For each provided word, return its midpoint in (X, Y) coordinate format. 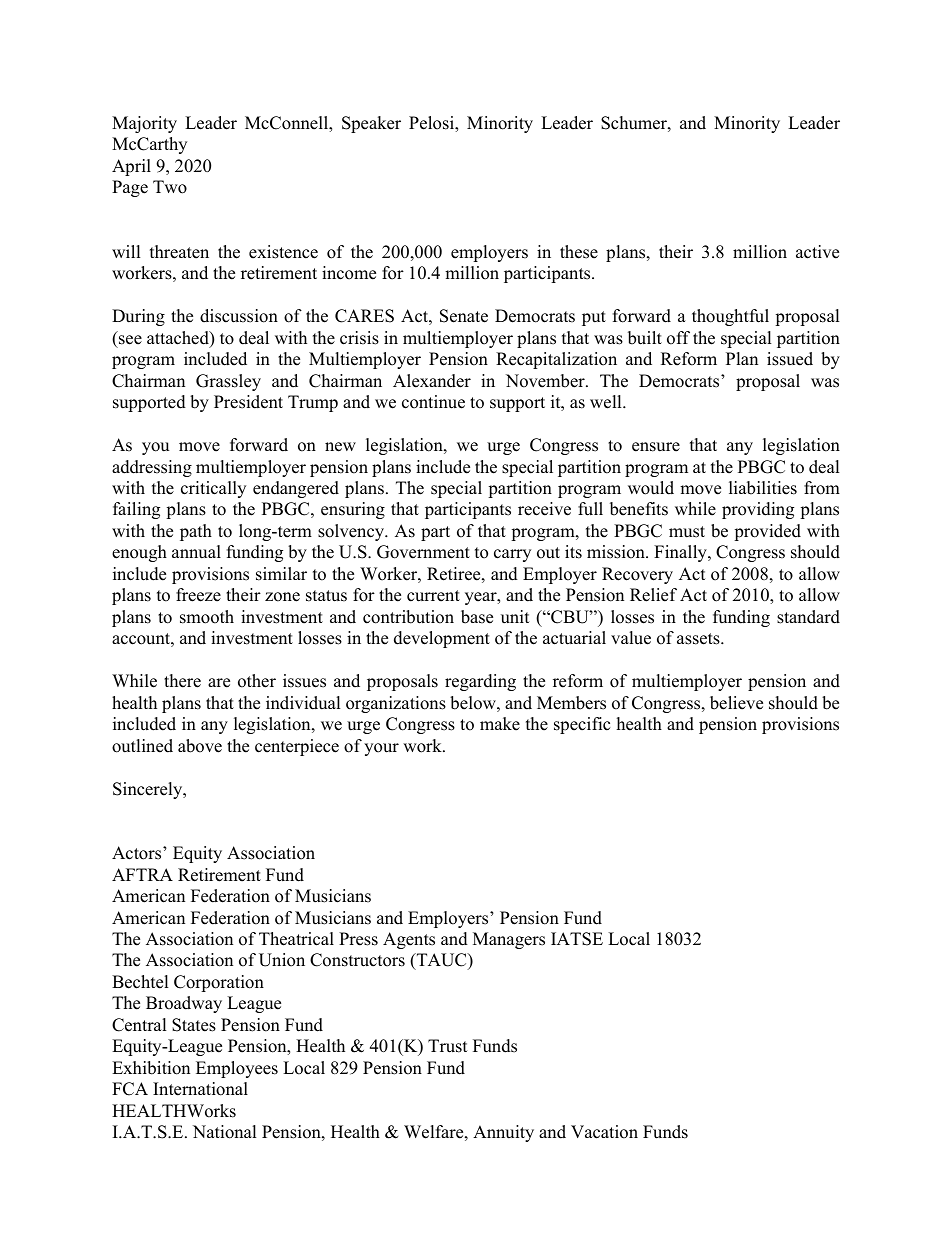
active (817, 252)
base (477, 617)
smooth (207, 617)
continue (433, 402)
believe (736, 703)
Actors (138, 853)
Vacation (604, 1132)
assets (699, 639)
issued (790, 359)
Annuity (503, 1133)
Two (170, 187)
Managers (509, 940)
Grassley (228, 382)
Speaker (371, 124)
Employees (237, 1069)
